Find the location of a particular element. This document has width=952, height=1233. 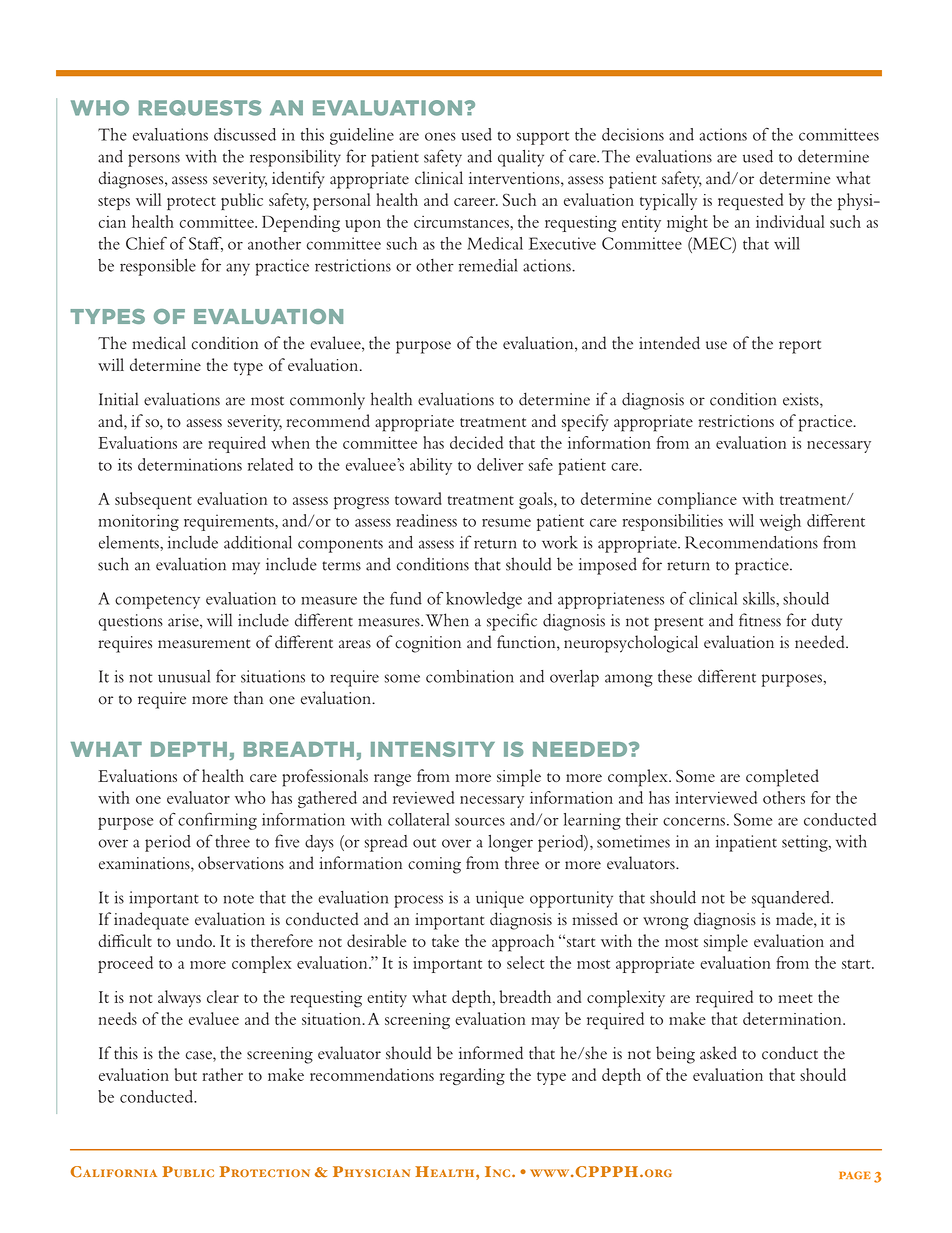

confirming is located at coordinates (217, 821).
